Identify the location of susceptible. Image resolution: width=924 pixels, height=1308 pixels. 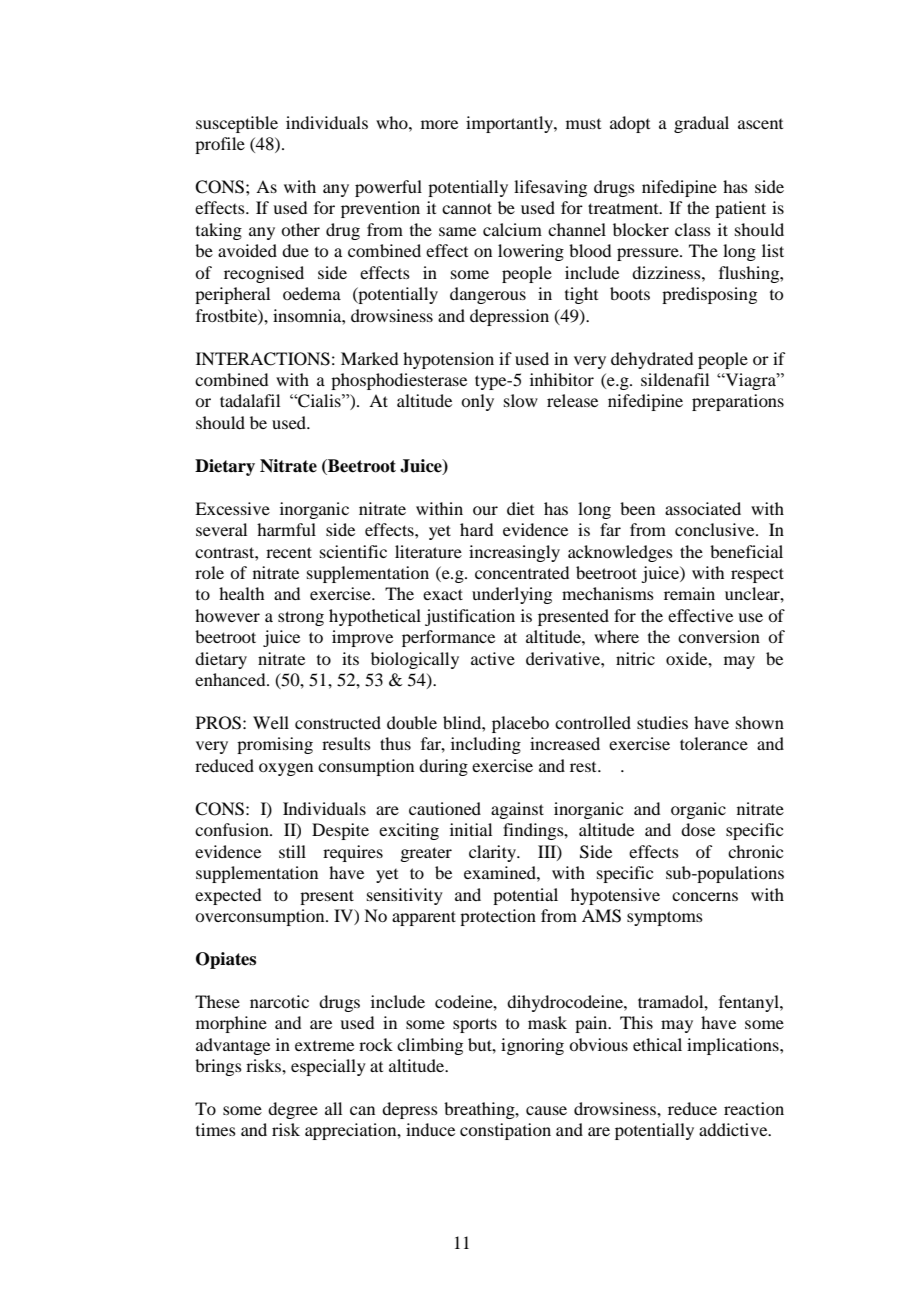
(237, 124).
